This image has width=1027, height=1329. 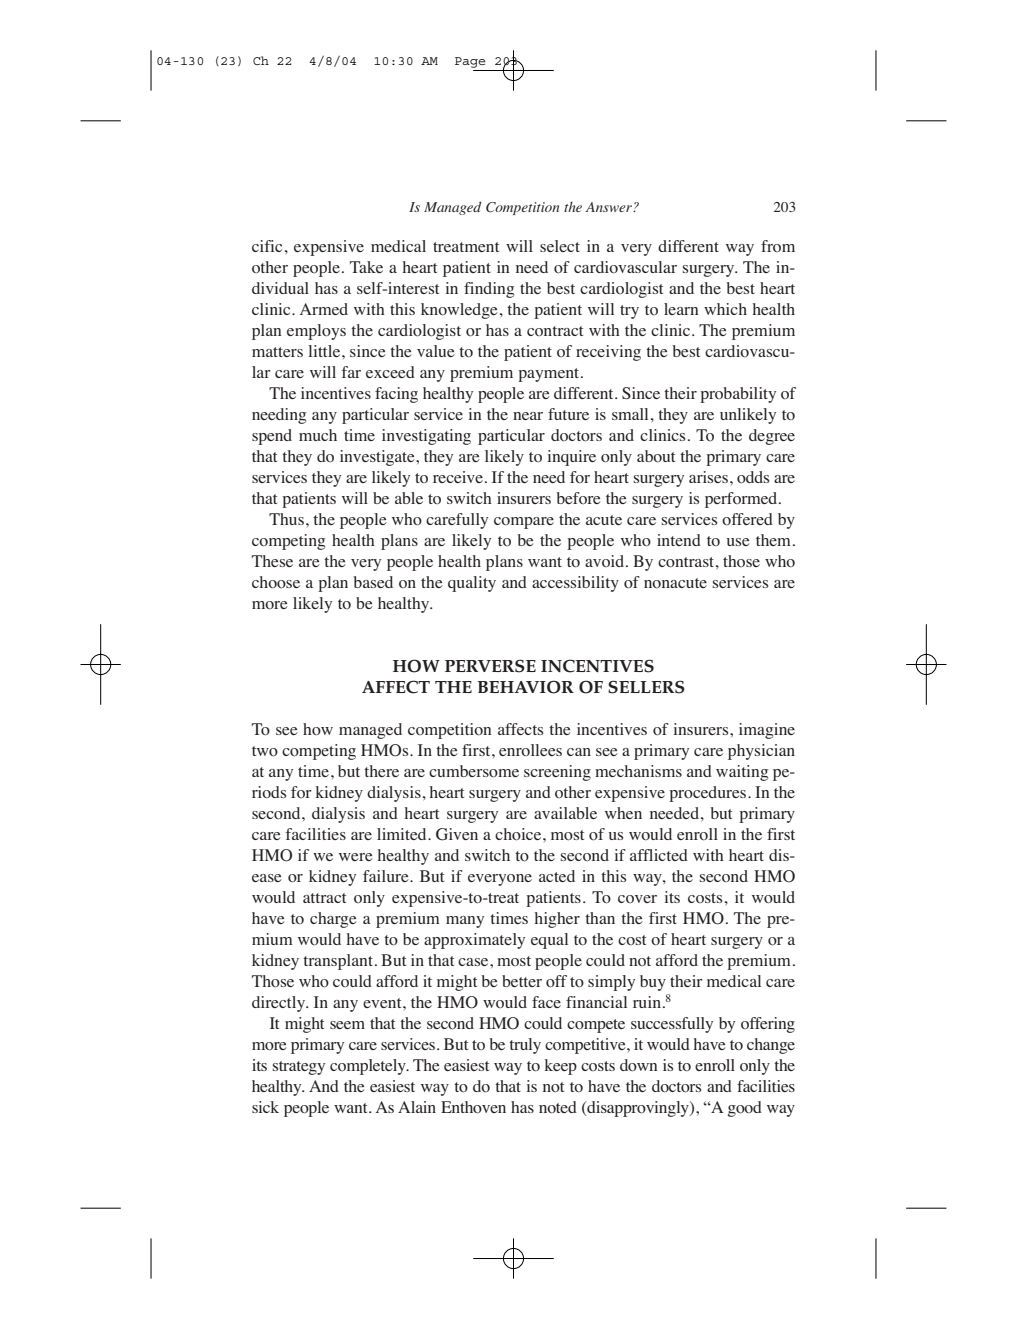 I want to click on little, so click(x=325, y=351).
